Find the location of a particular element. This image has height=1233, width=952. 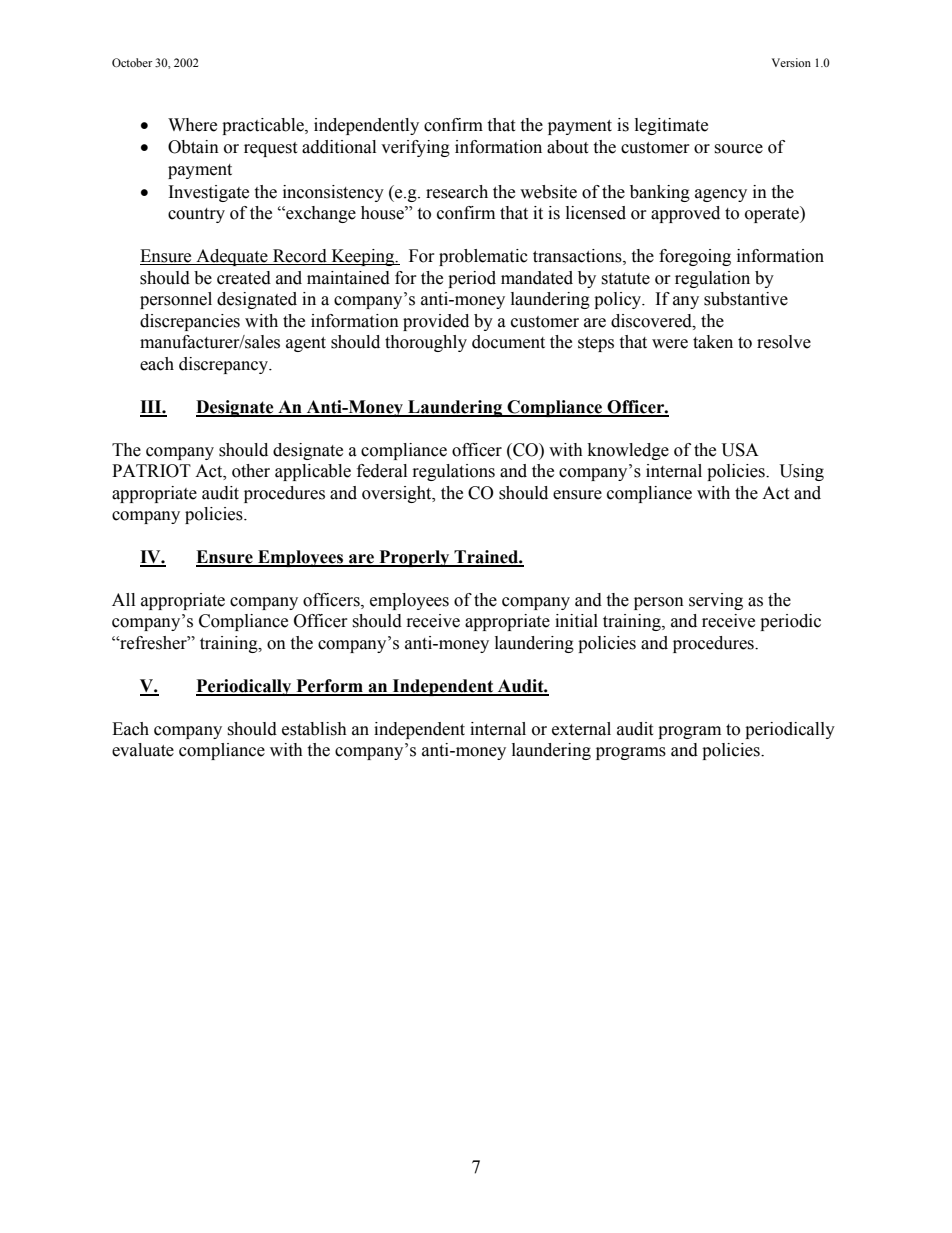

external is located at coordinates (581, 729).
